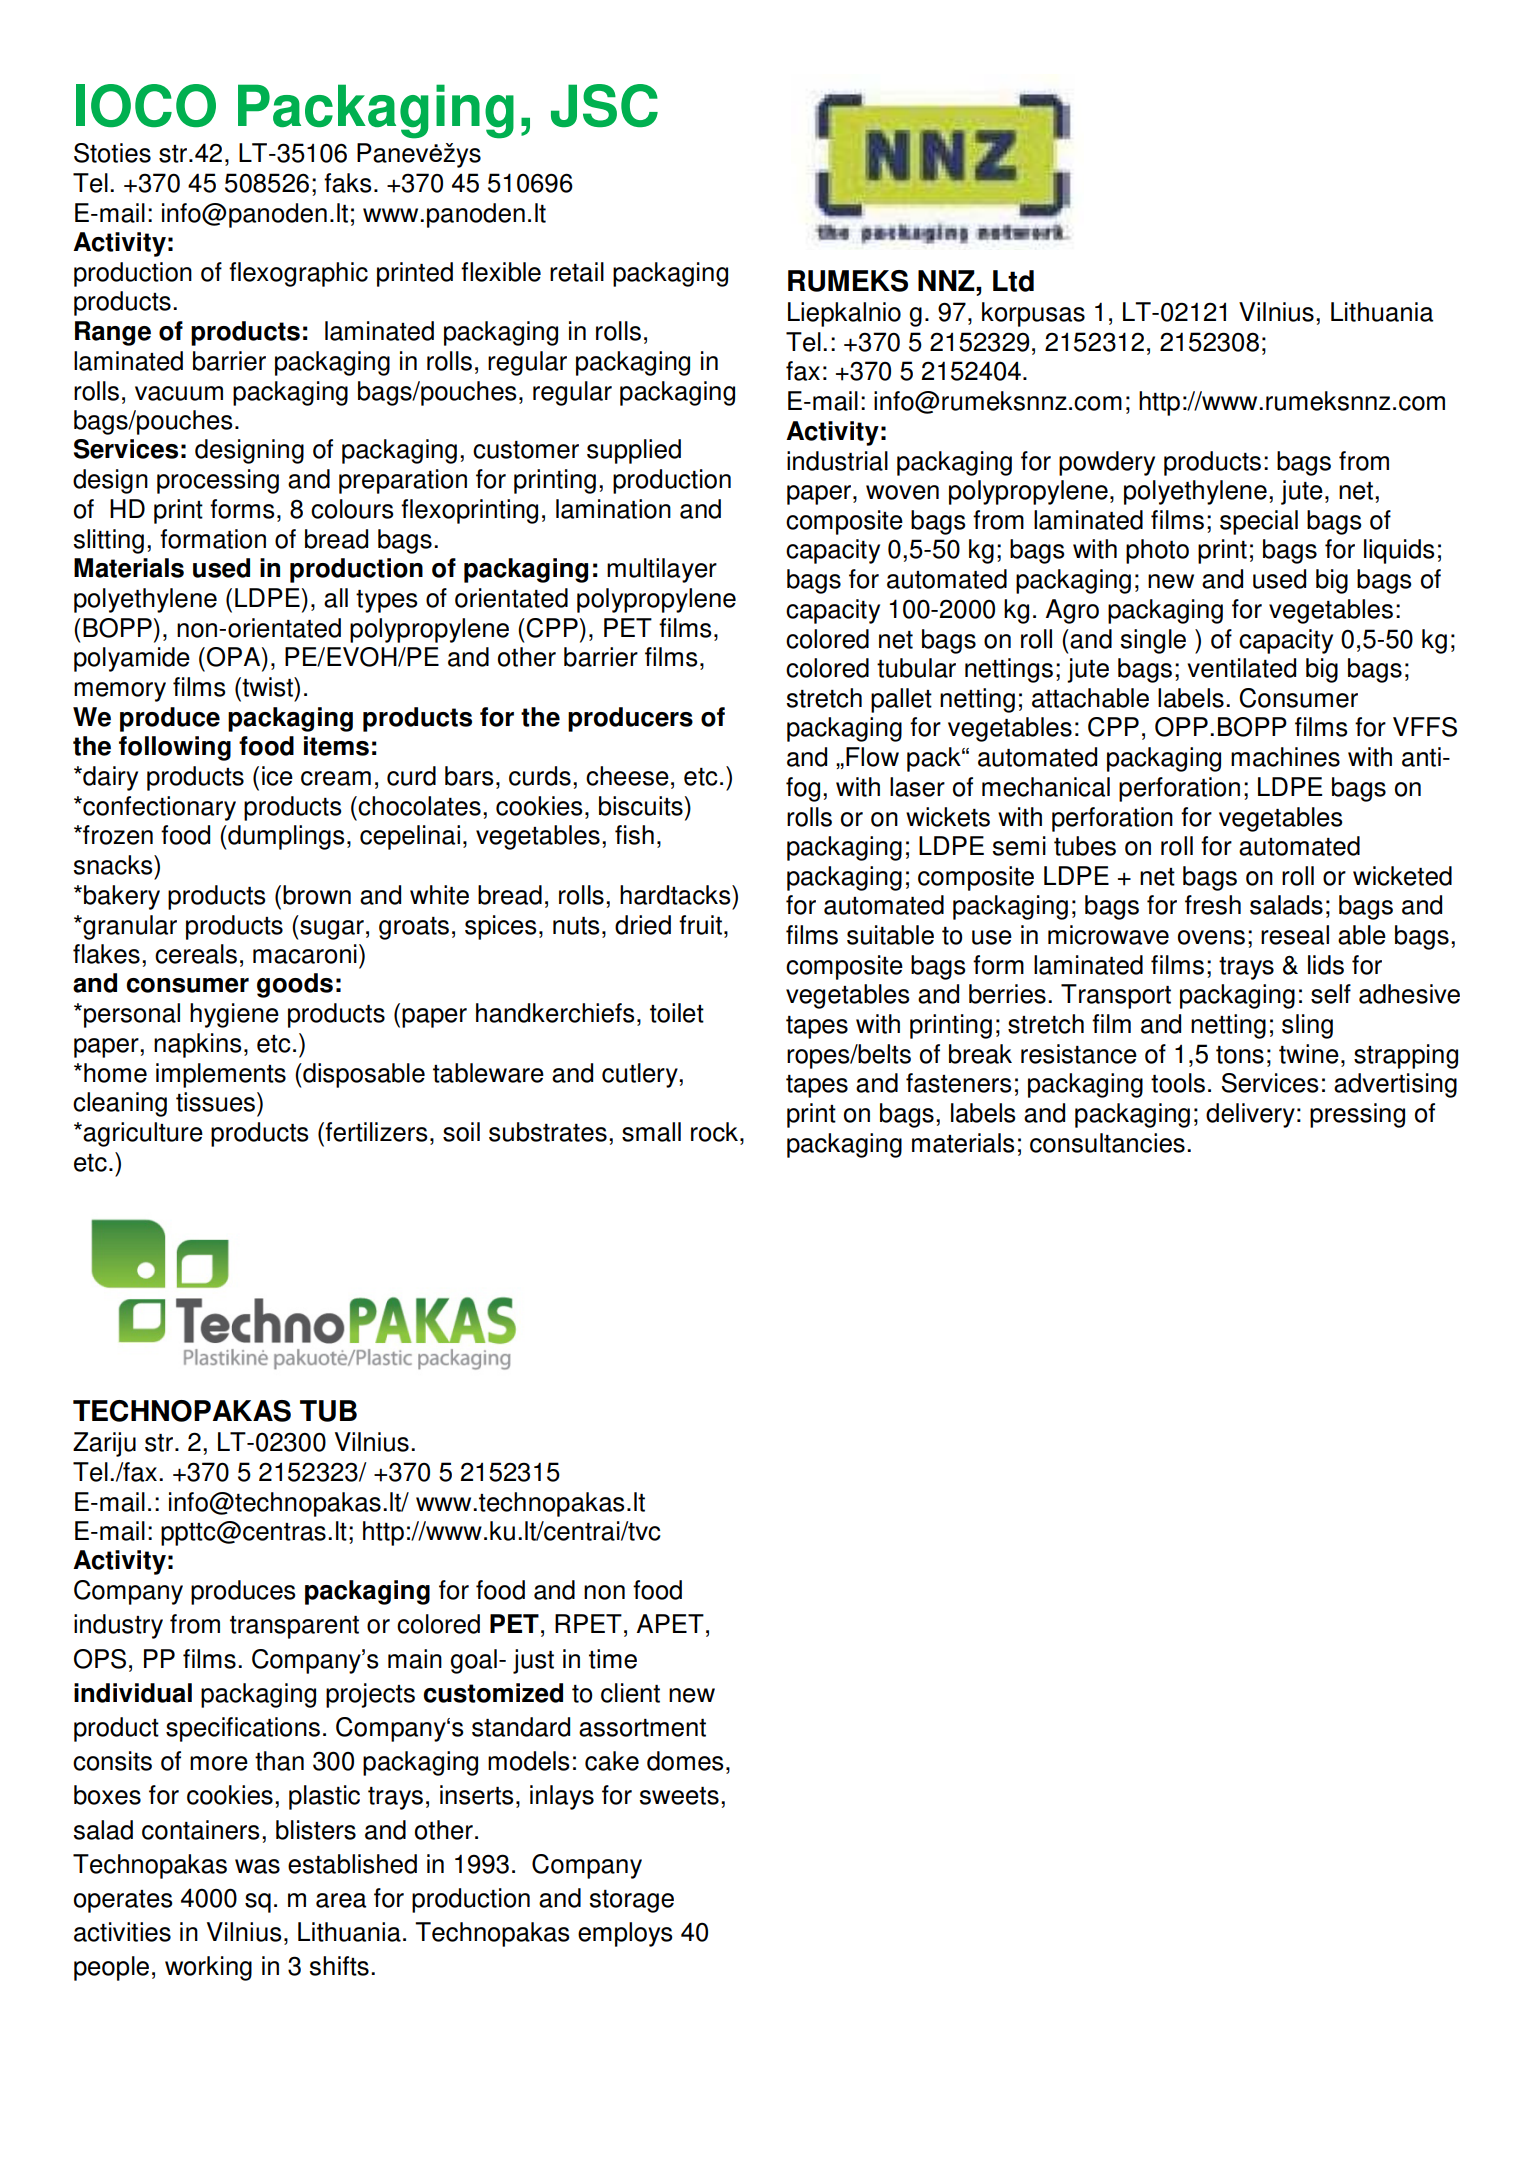 The width and height of the document is (1535, 2172). What do you see at coordinates (336, 746) in the document?
I see `items` at bounding box center [336, 746].
